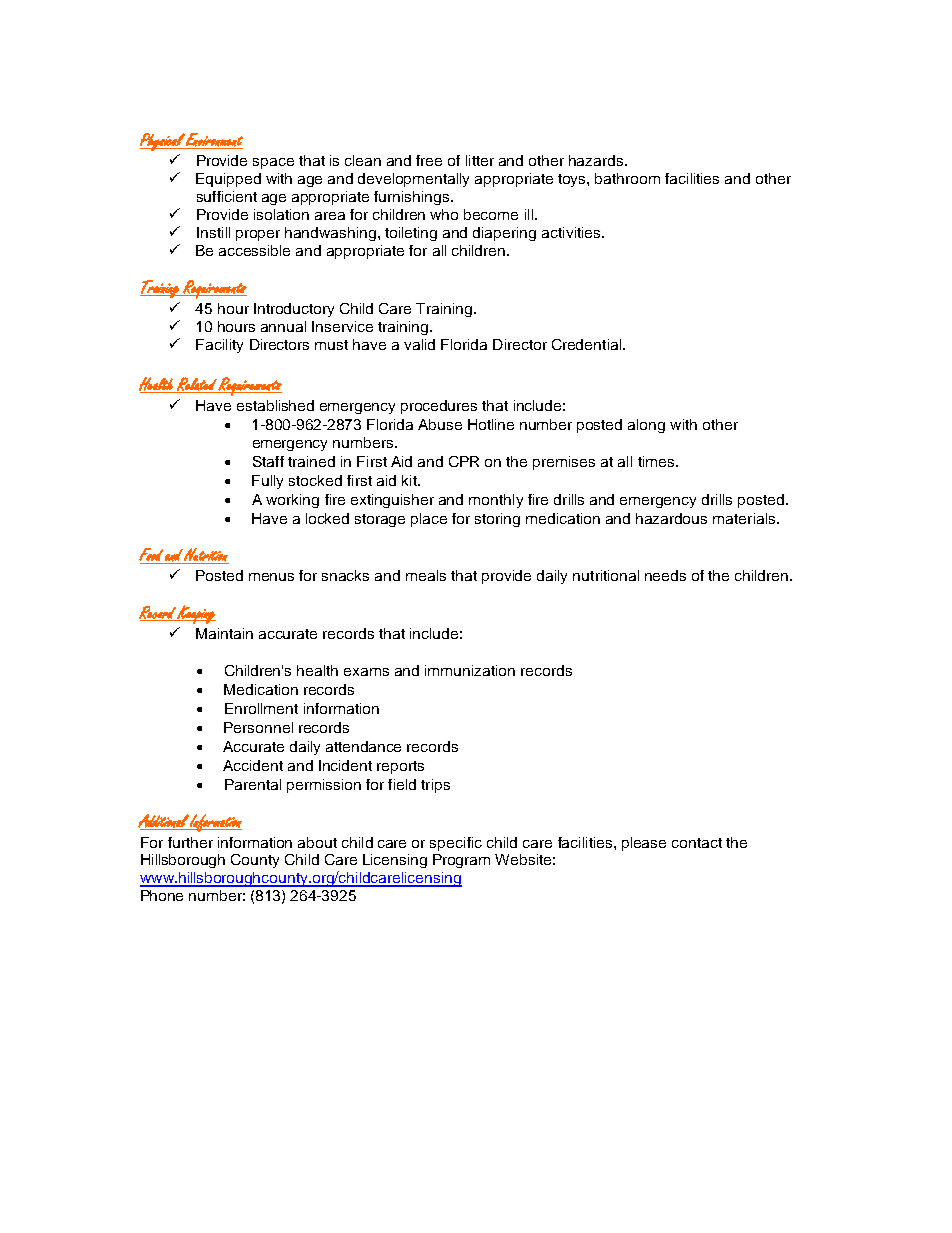  I want to click on free, so click(429, 160).
